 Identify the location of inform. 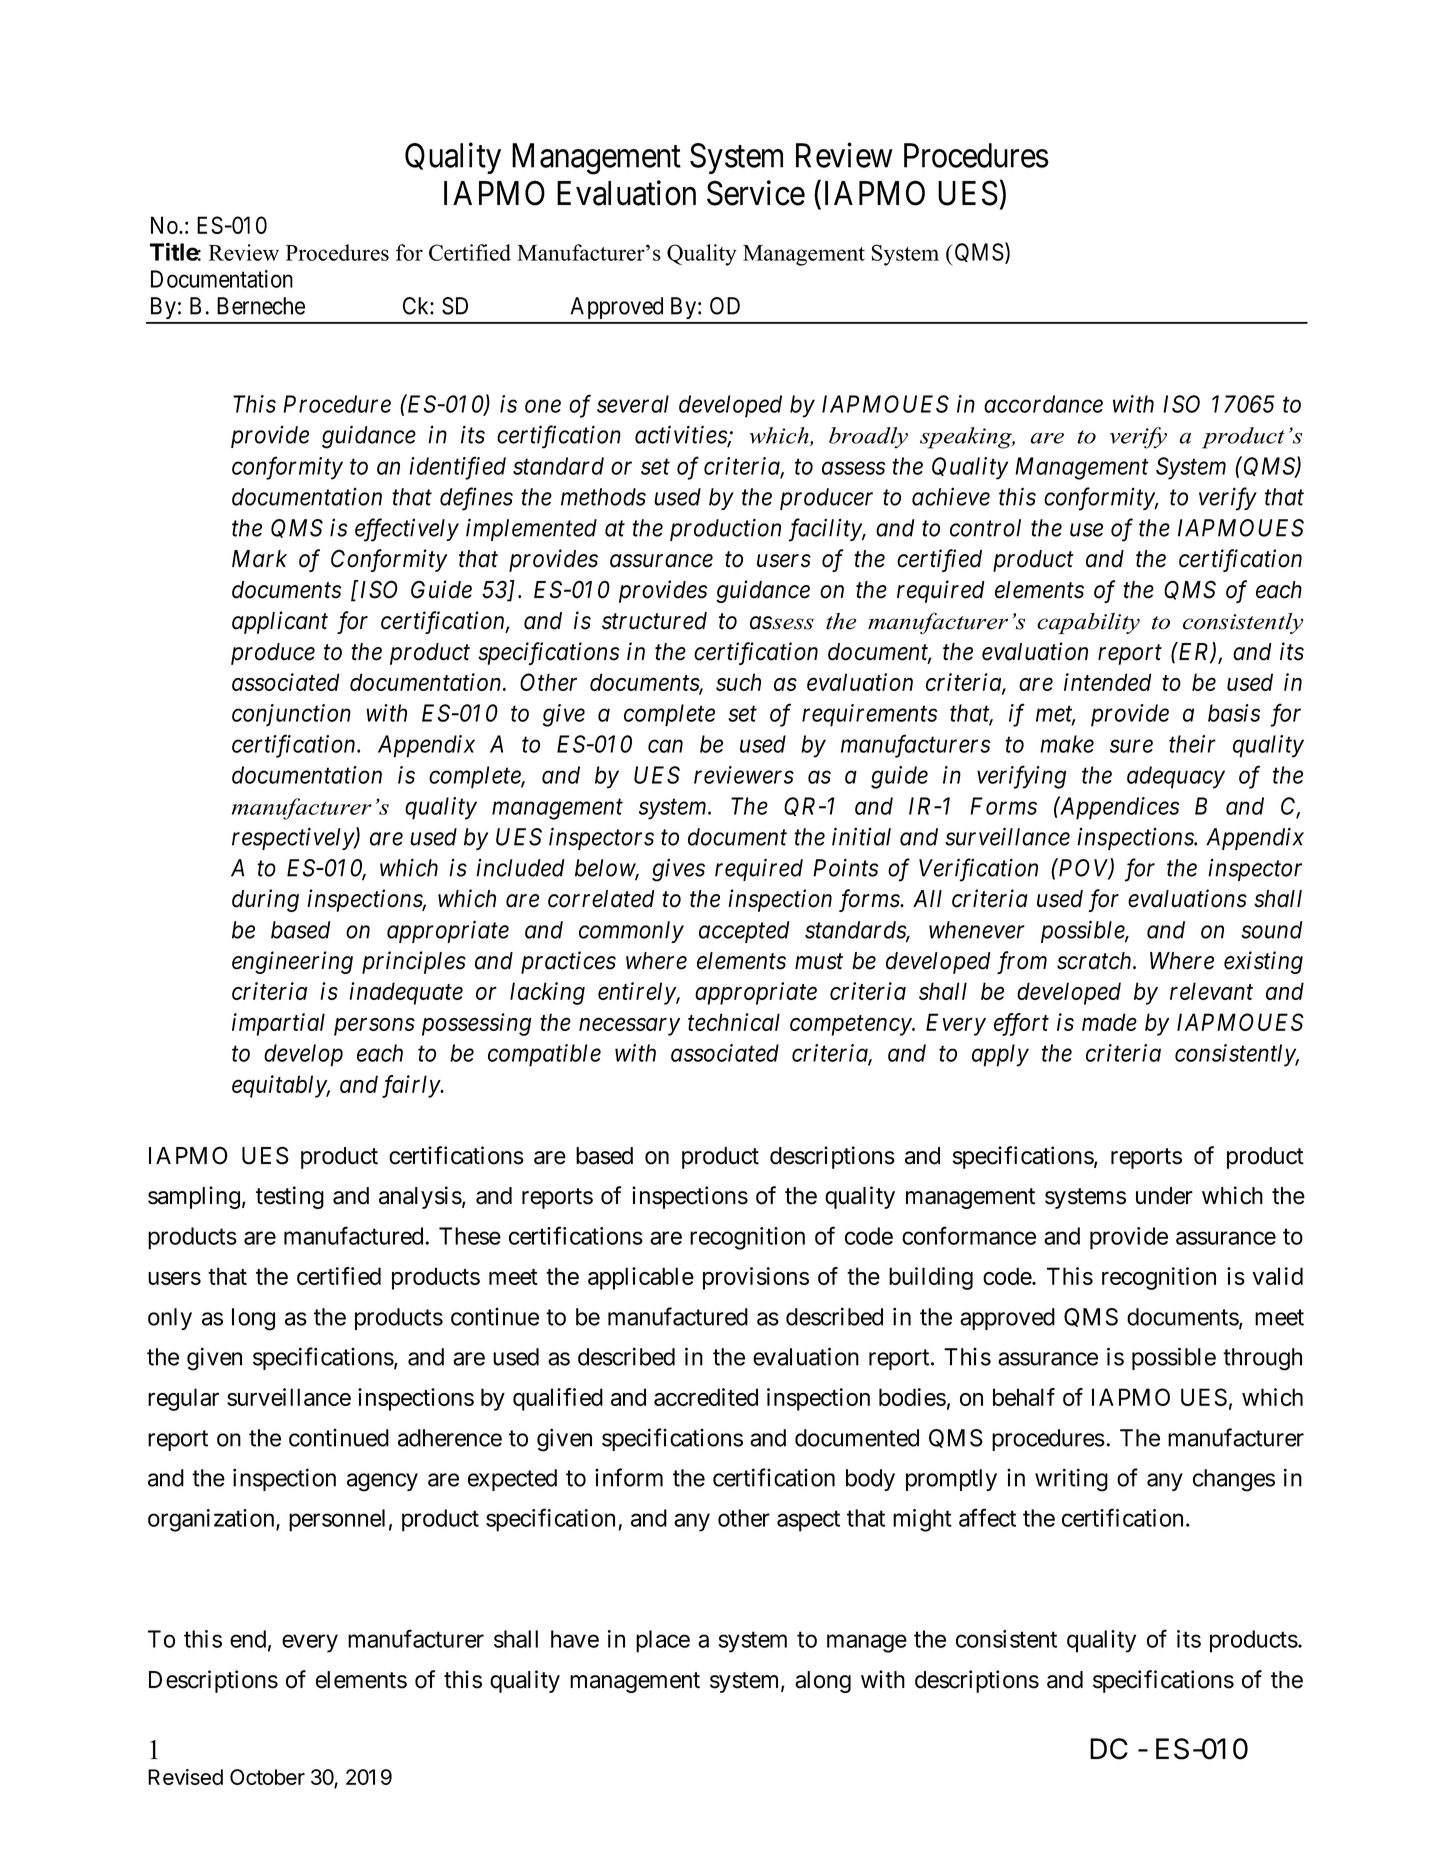
(629, 1477).
